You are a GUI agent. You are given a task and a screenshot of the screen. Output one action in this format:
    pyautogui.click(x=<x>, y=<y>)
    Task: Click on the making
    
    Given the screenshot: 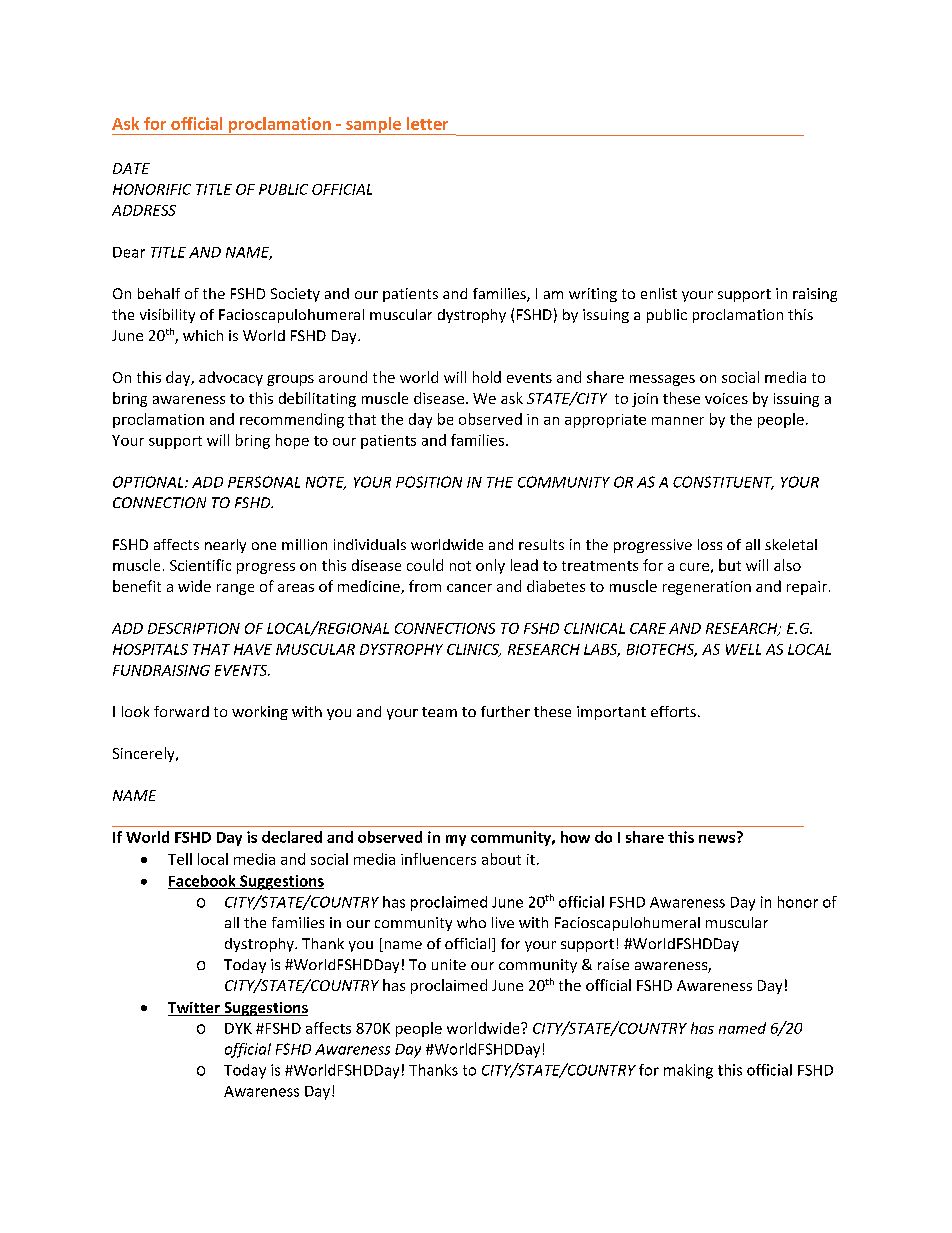 What is the action you would take?
    pyautogui.click(x=688, y=1071)
